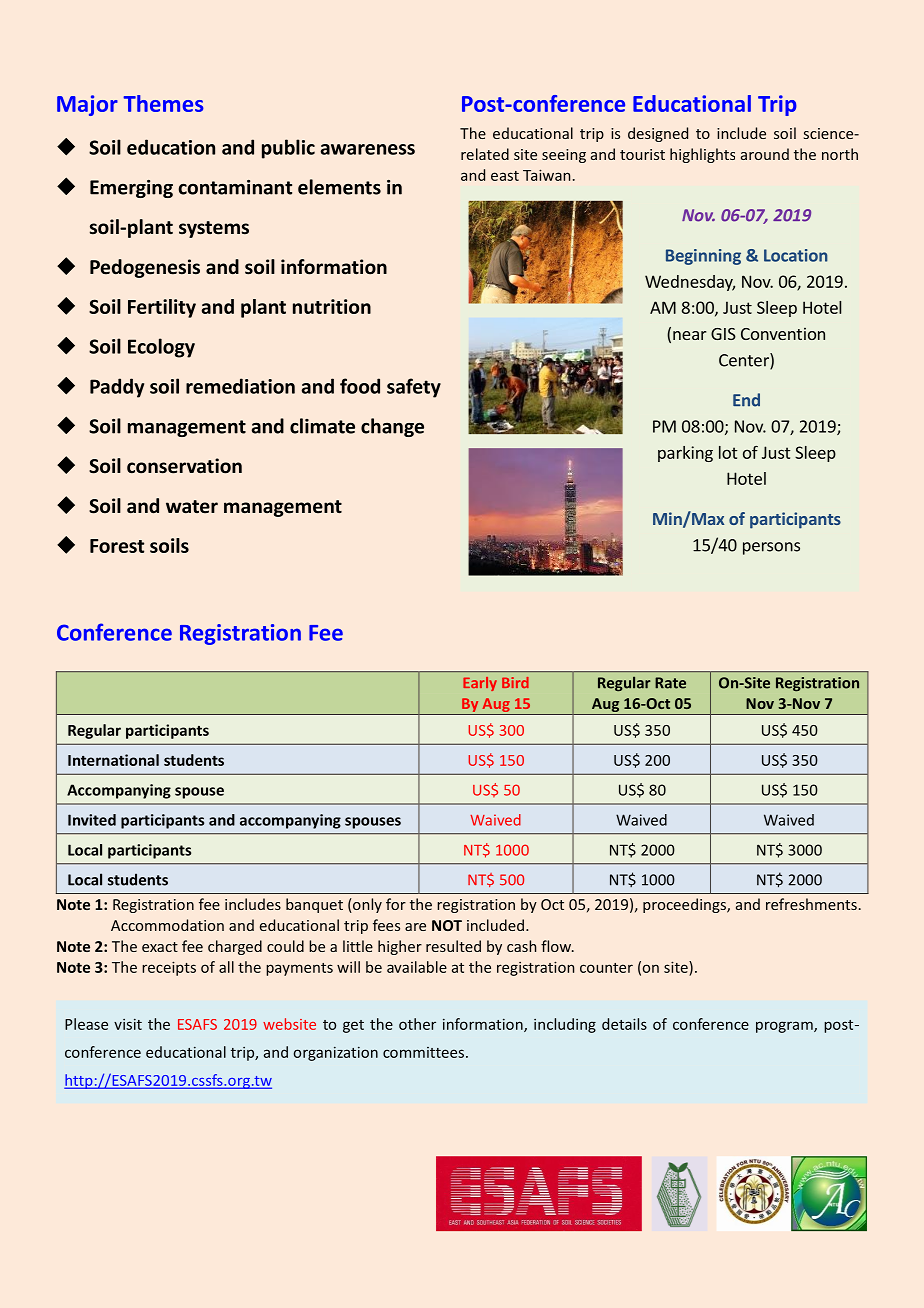 The image size is (924, 1308). I want to click on refreshments, so click(811, 904).
